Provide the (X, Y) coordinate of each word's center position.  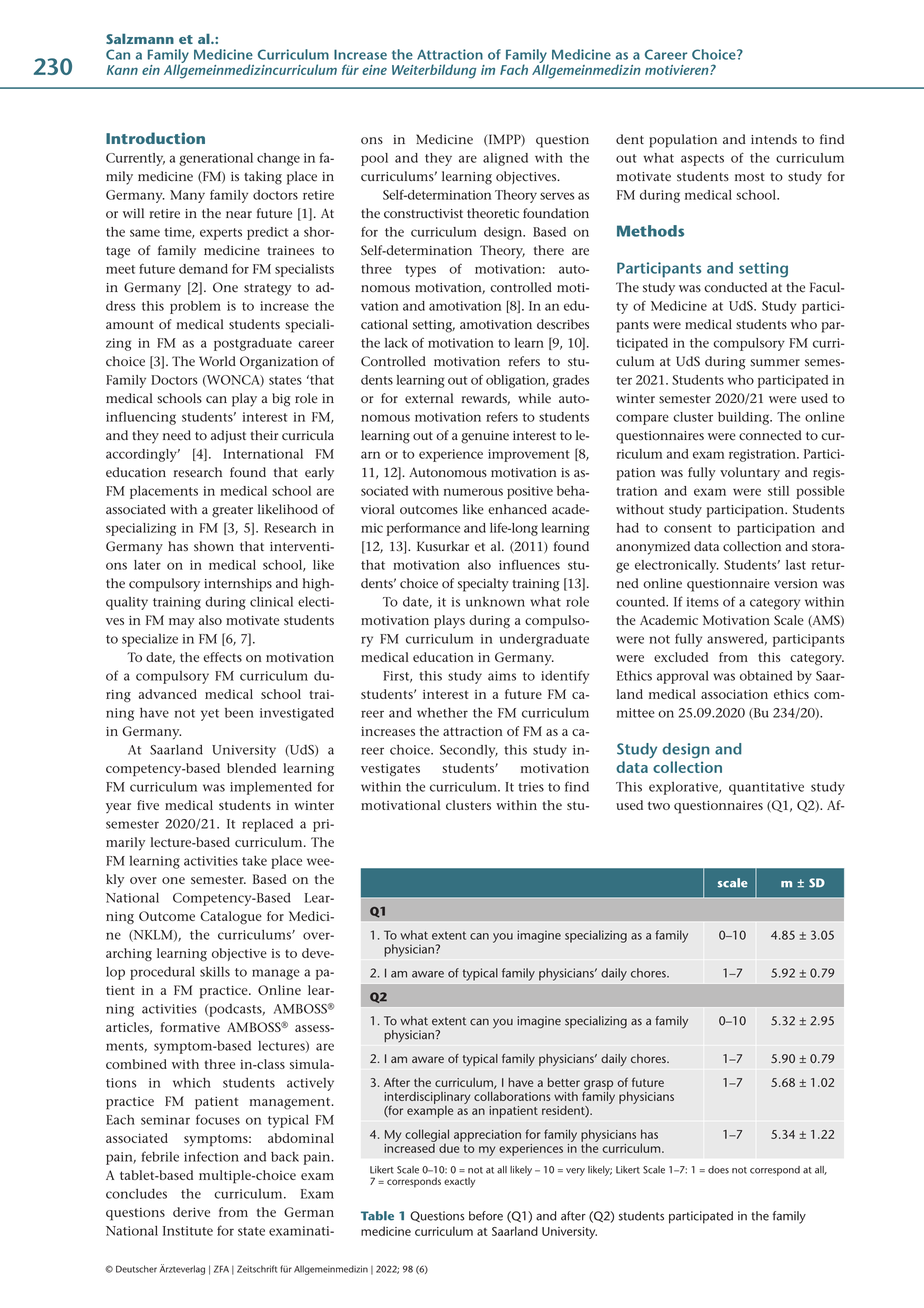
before (486, 1216)
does (718, 1170)
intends (774, 139)
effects (222, 657)
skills (215, 972)
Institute (188, 1231)
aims (502, 676)
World (217, 361)
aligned (505, 159)
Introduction (155, 138)
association (734, 694)
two (659, 805)
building (745, 418)
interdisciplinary (427, 1099)
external (429, 398)
